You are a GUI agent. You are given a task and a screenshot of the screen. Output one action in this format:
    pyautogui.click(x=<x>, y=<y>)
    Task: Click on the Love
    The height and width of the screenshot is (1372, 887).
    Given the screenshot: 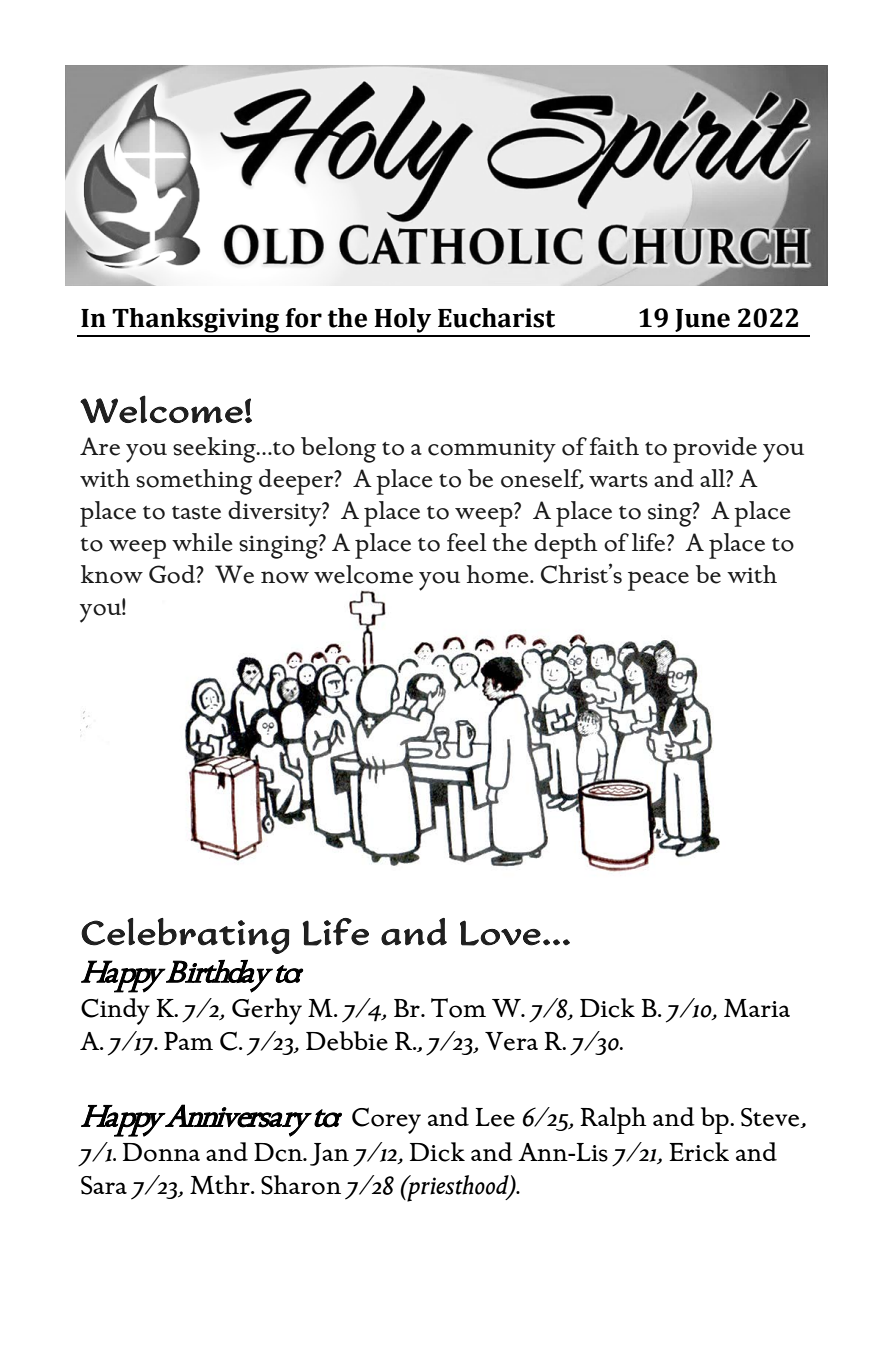 What is the action you would take?
    pyautogui.click(x=500, y=933)
